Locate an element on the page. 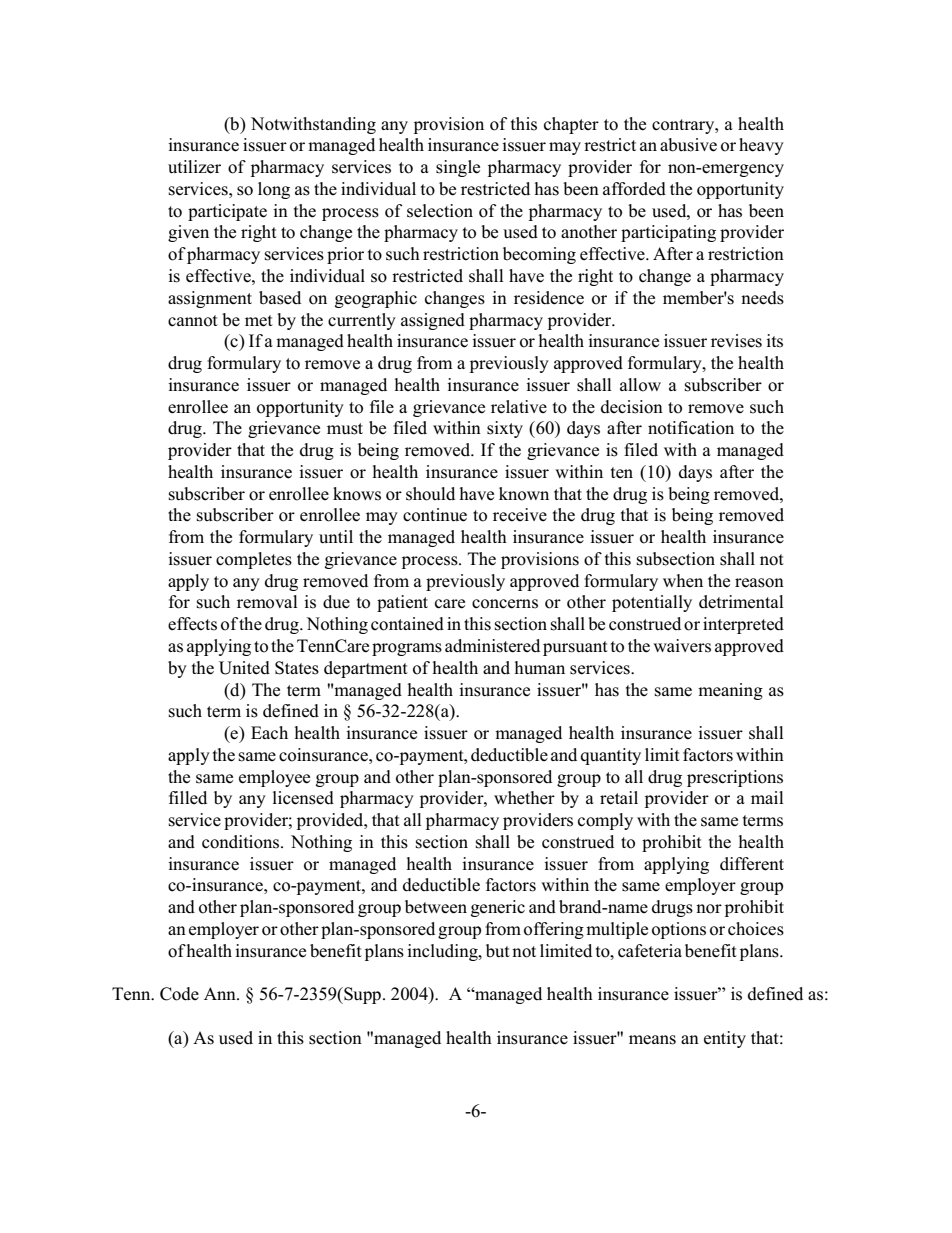  must is located at coordinates (345, 429).
